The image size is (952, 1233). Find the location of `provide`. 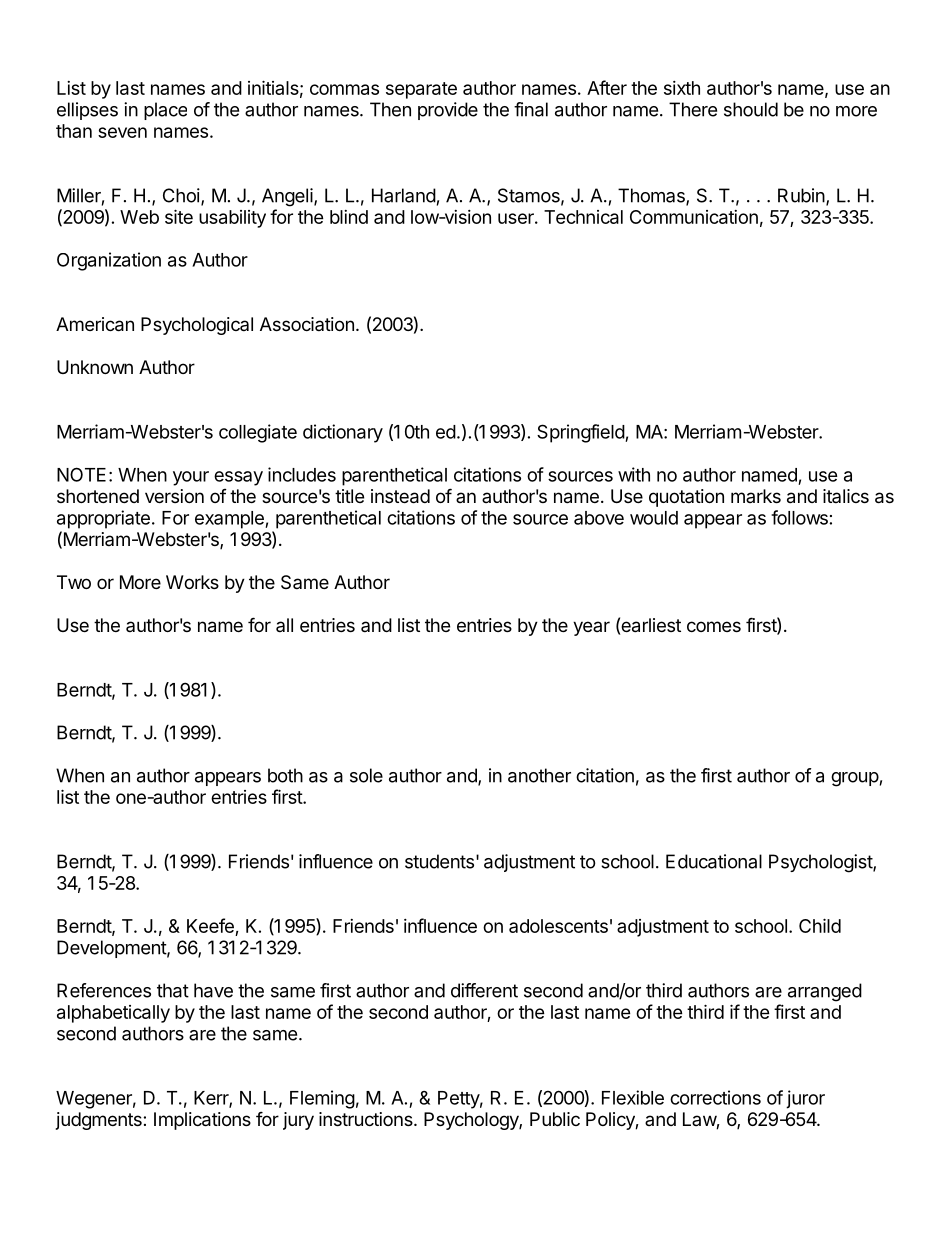

provide is located at coordinates (448, 111).
